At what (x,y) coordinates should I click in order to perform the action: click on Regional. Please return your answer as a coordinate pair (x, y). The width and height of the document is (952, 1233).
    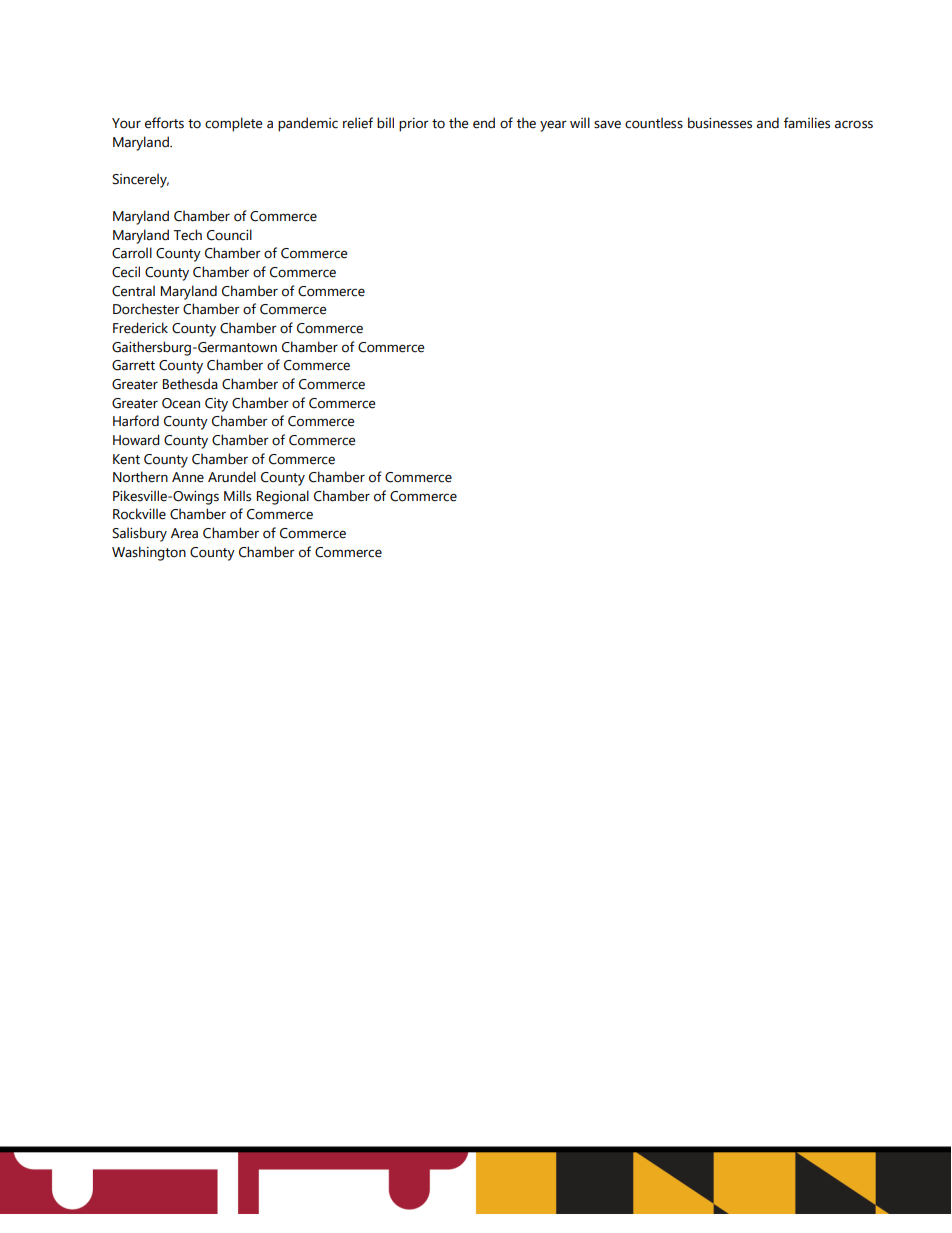
    Looking at the image, I should click on (283, 497).
